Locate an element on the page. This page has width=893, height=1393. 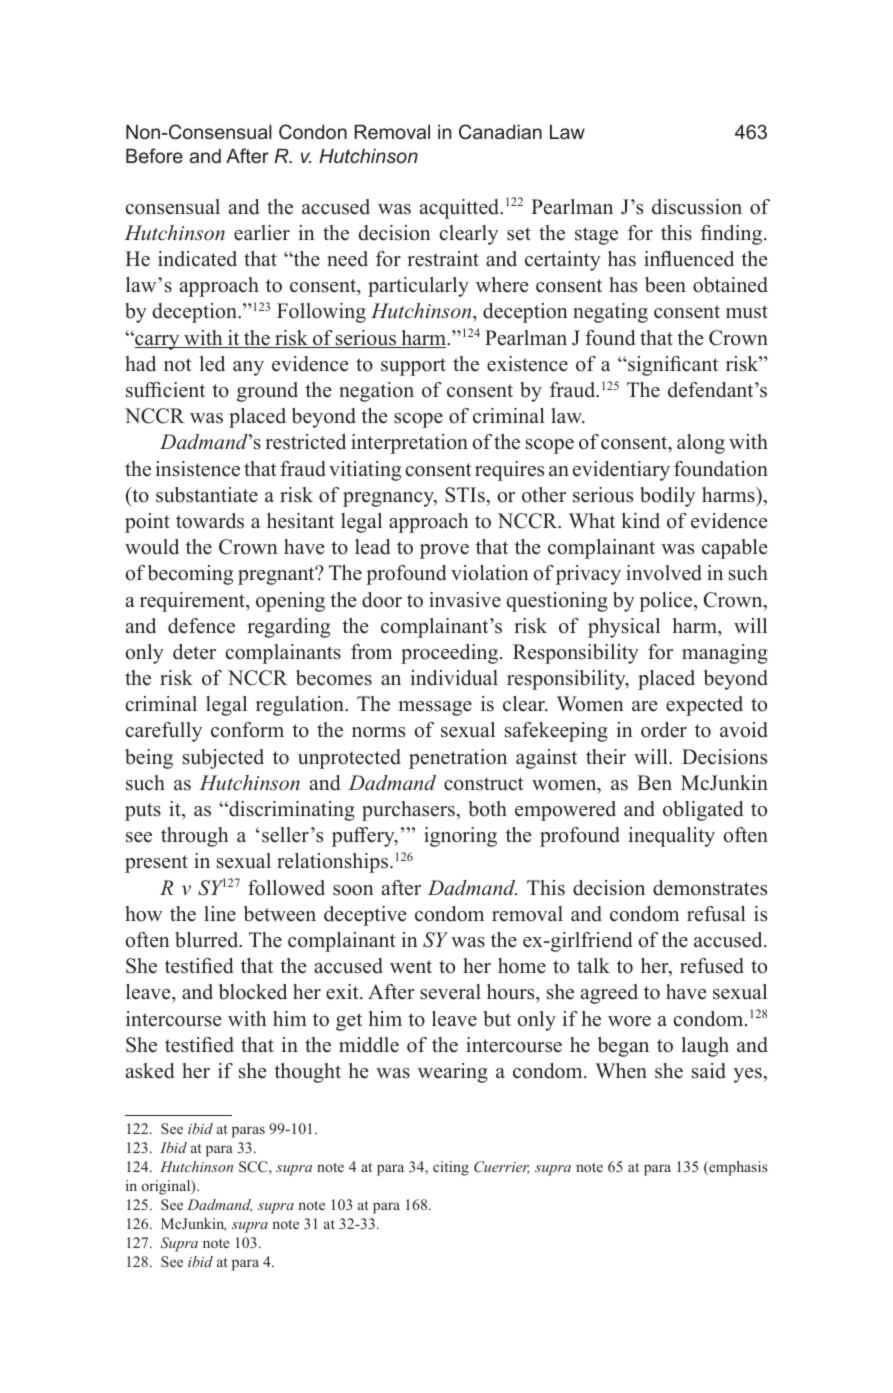
through is located at coordinates (194, 837).
